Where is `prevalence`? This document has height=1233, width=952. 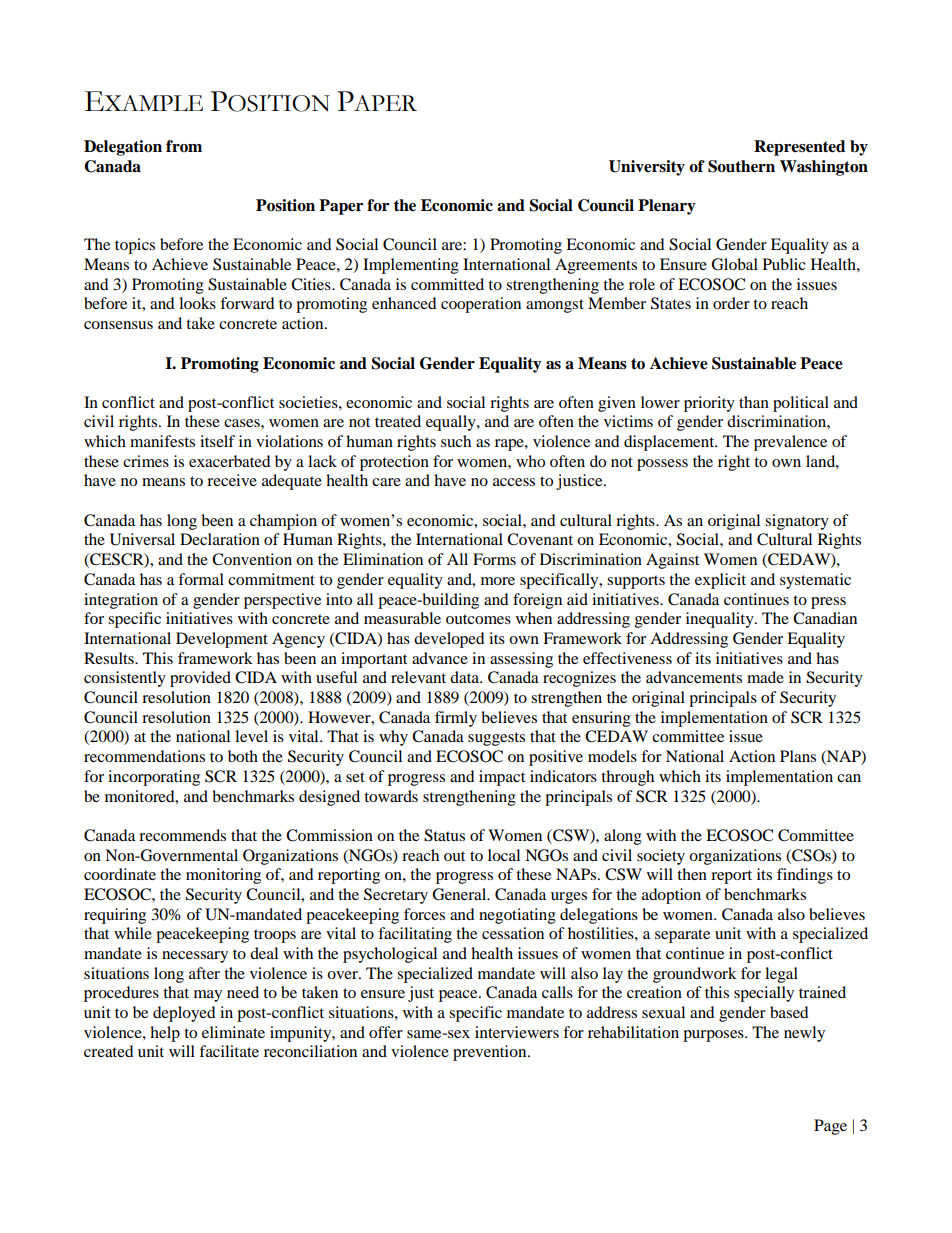
prevalence is located at coordinates (790, 443).
